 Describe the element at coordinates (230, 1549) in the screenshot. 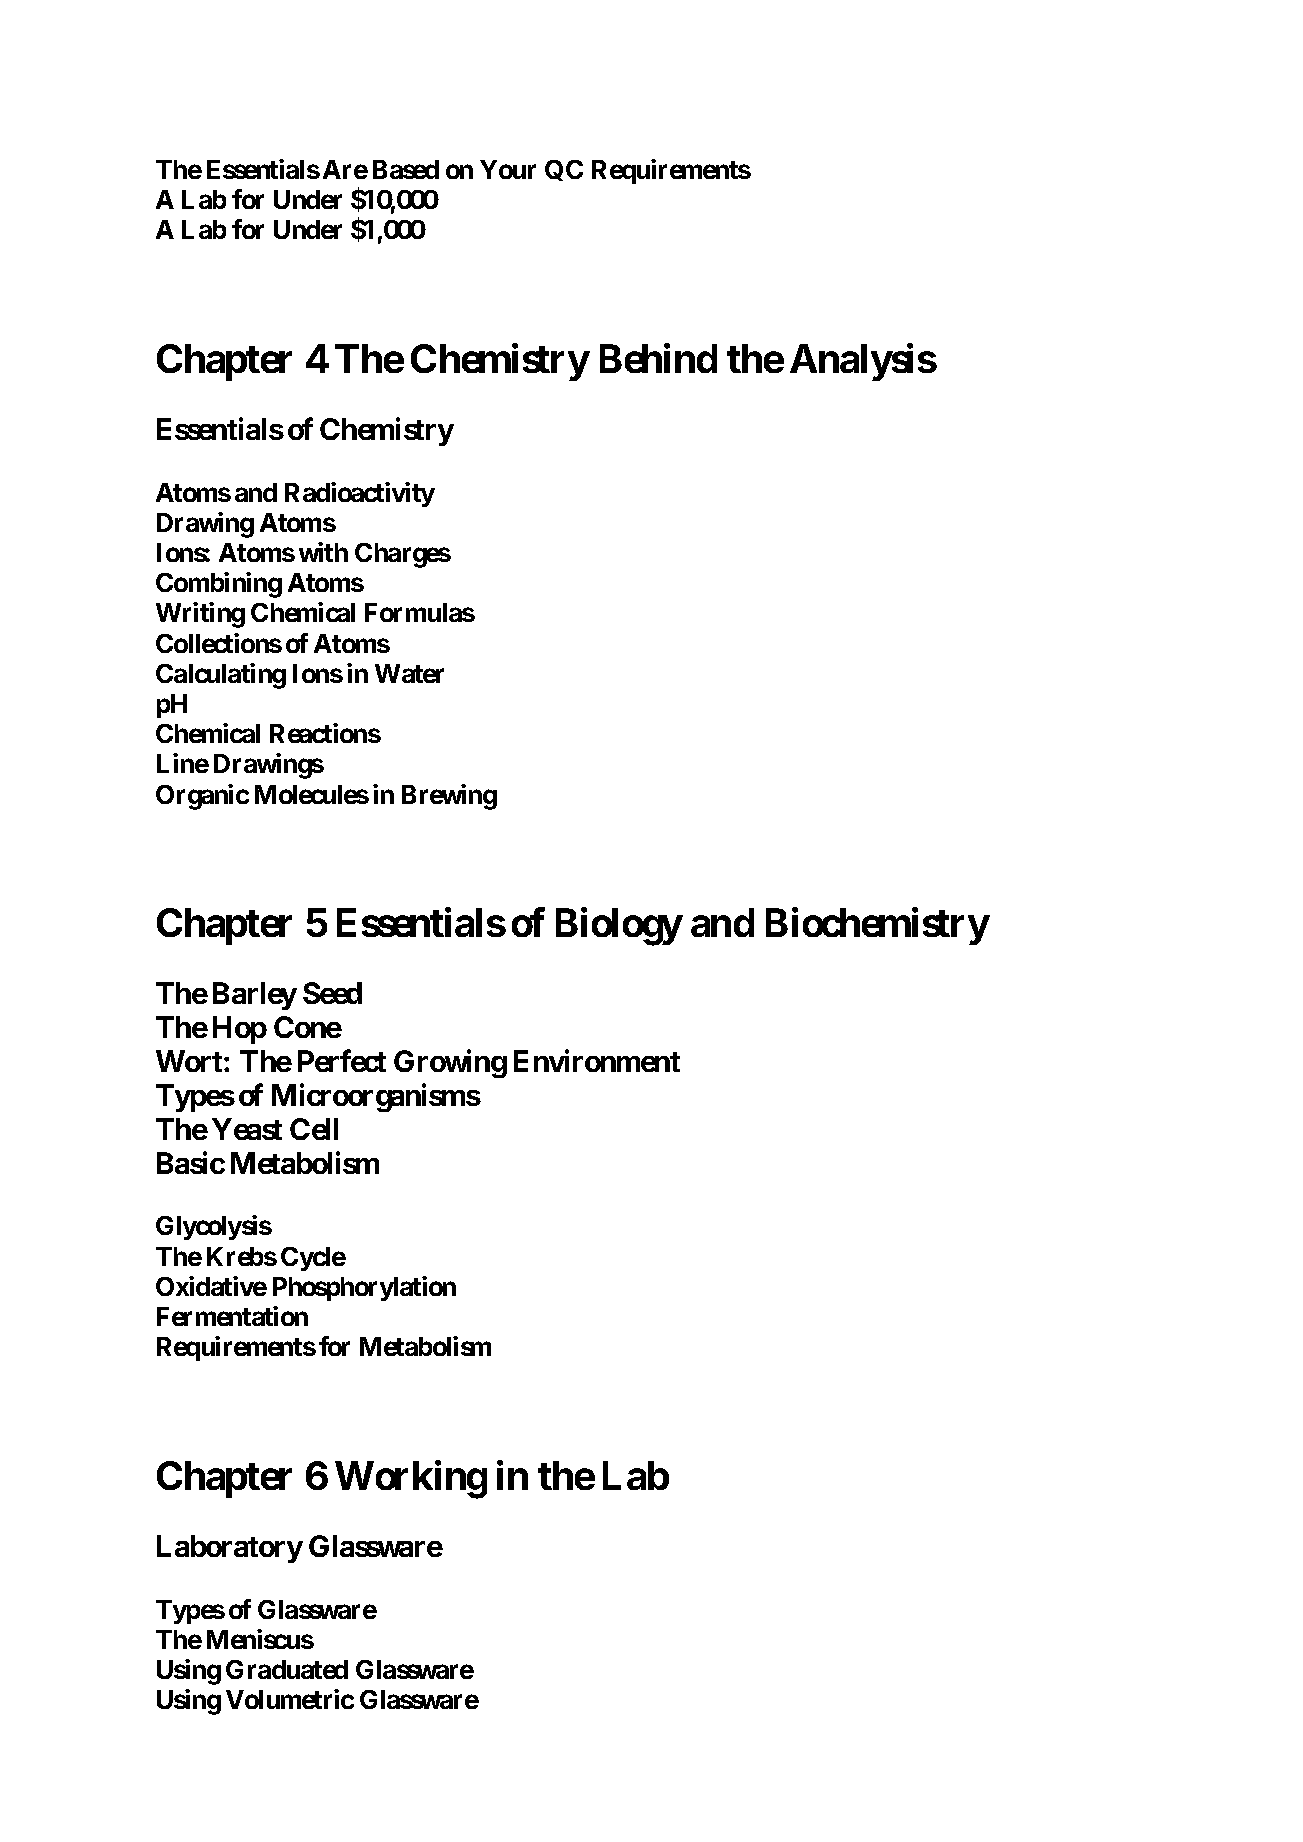

I see `Laboratory` at that location.
